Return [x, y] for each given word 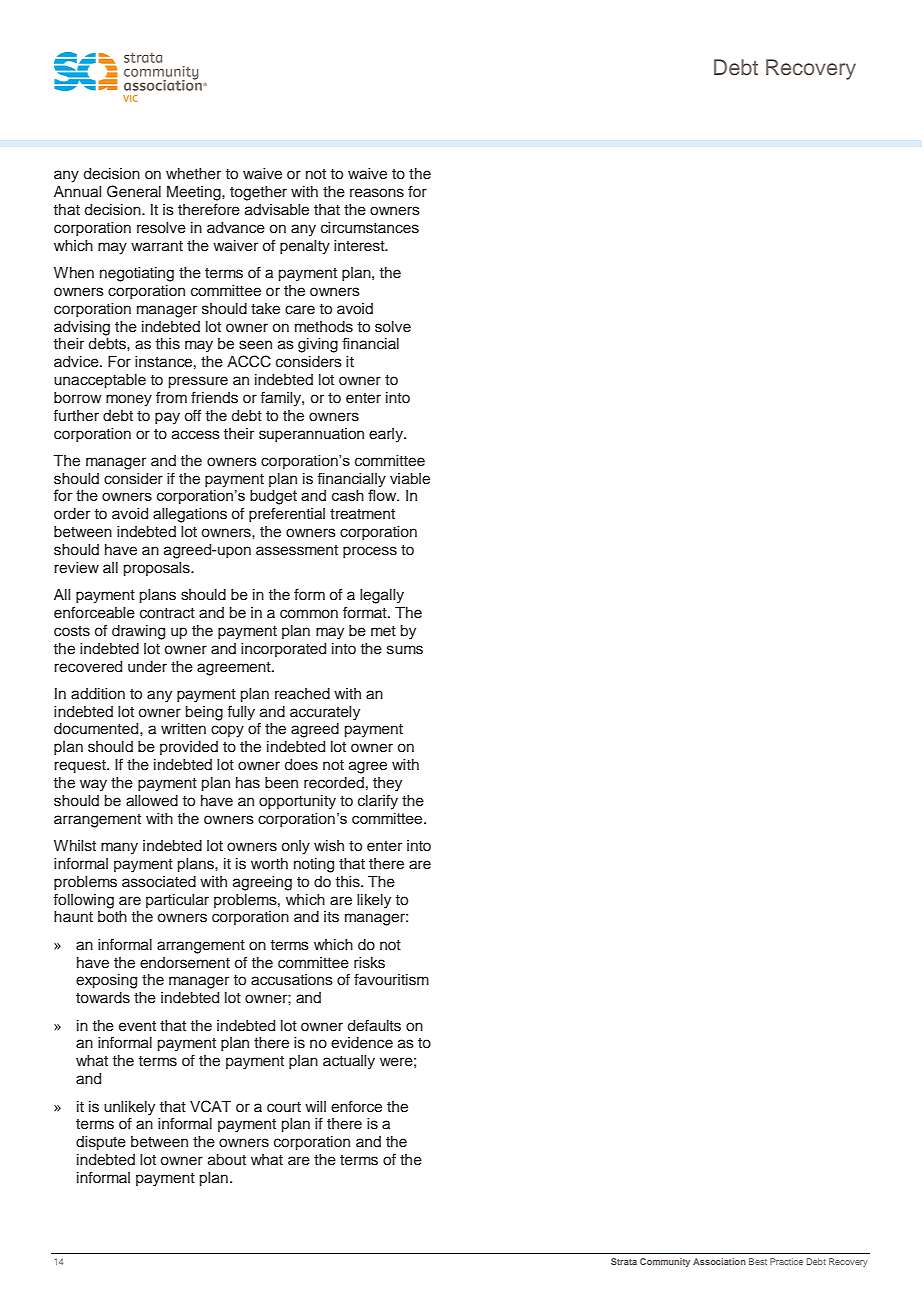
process [370, 552]
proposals [158, 569]
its [331, 917]
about [227, 1160]
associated [159, 882]
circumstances [370, 228]
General [134, 191]
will [315, 1106]
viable [410, 479]
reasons [377, 193]
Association [719, 1261]
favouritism [391, 979]
